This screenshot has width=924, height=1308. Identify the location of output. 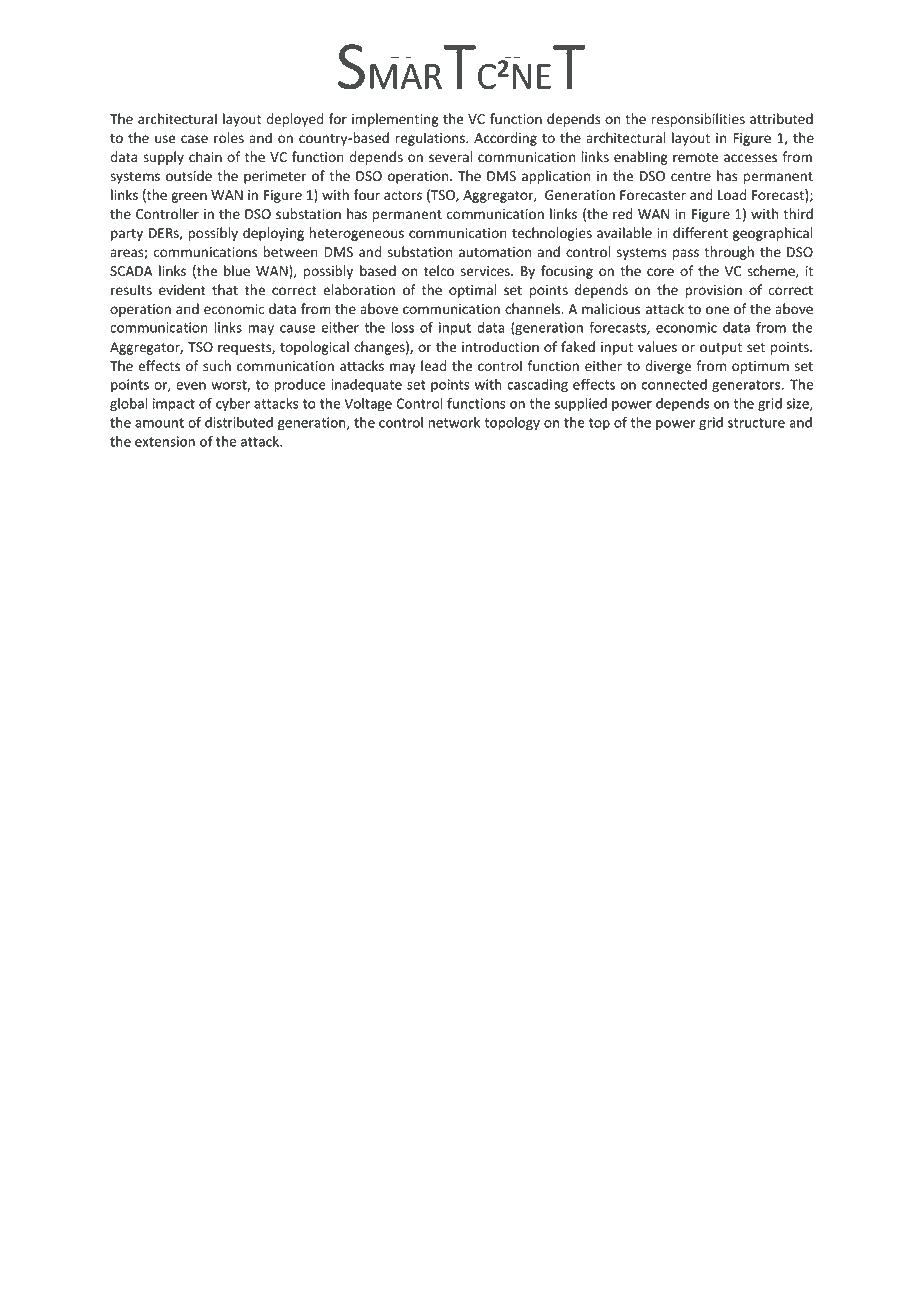
(721, 349).
